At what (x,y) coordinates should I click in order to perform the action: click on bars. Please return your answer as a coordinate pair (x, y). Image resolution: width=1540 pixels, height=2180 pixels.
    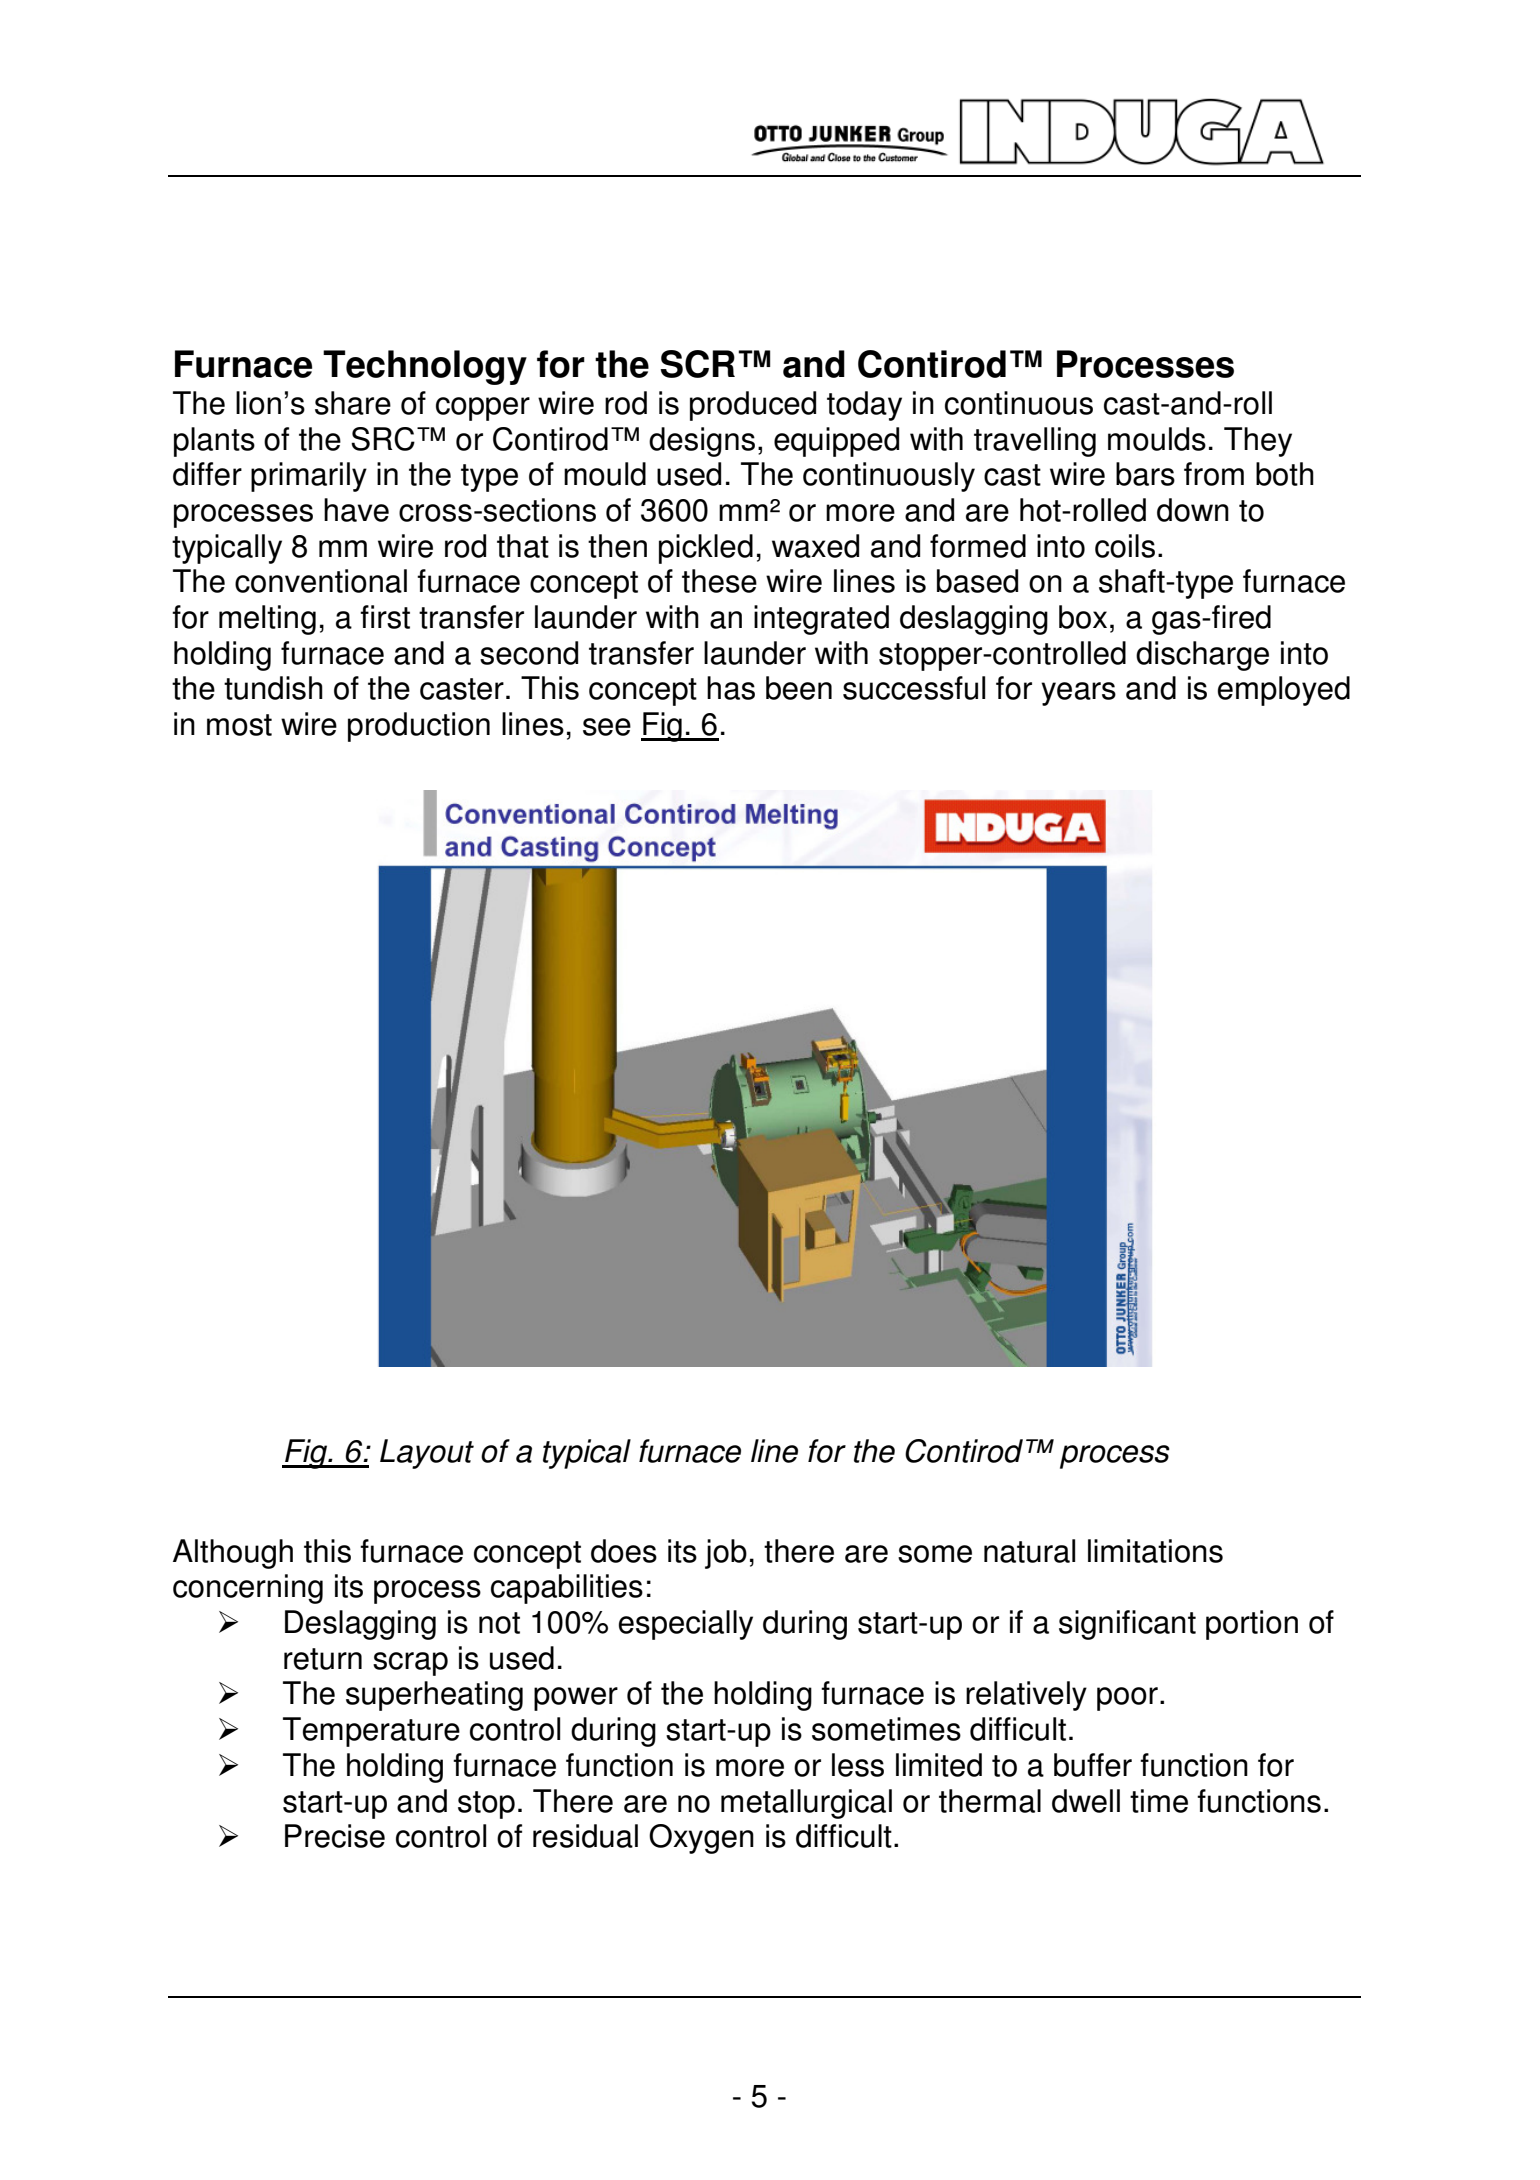
    Looking at the image, I should click on (1145, 474).
